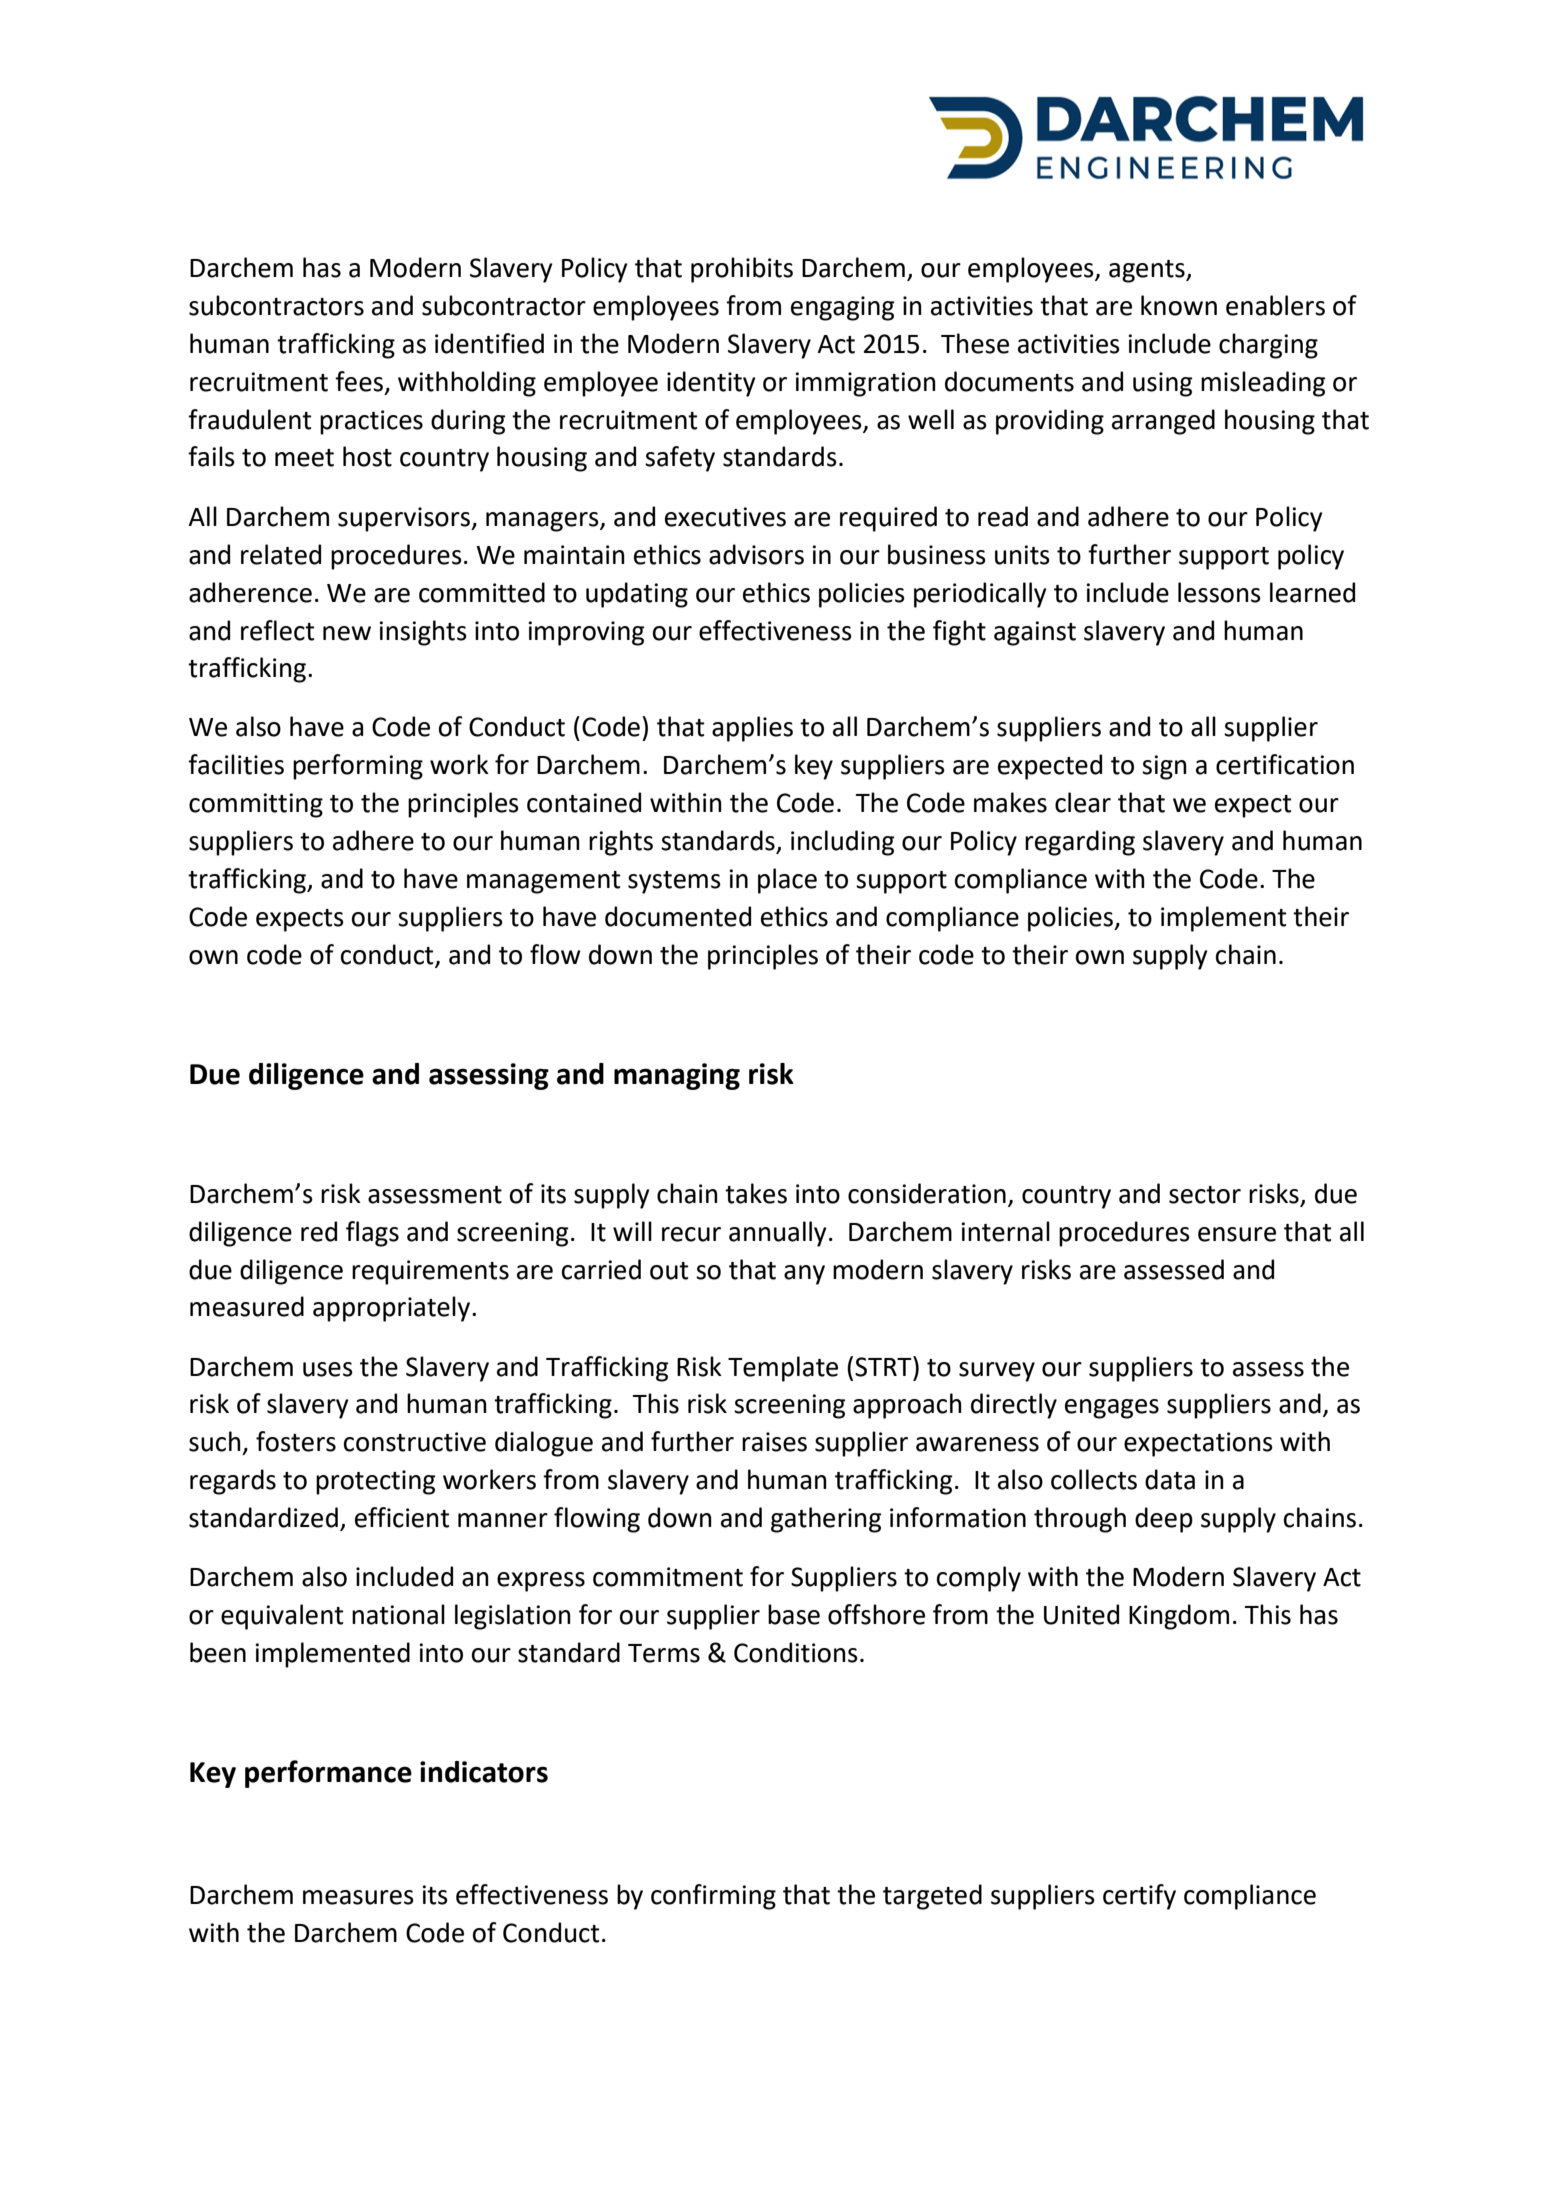 This screenshot has width=1558, height=2204. Describe the element at coordinates (713, 1897) in the screenshot. I see `confirming` at that location.
